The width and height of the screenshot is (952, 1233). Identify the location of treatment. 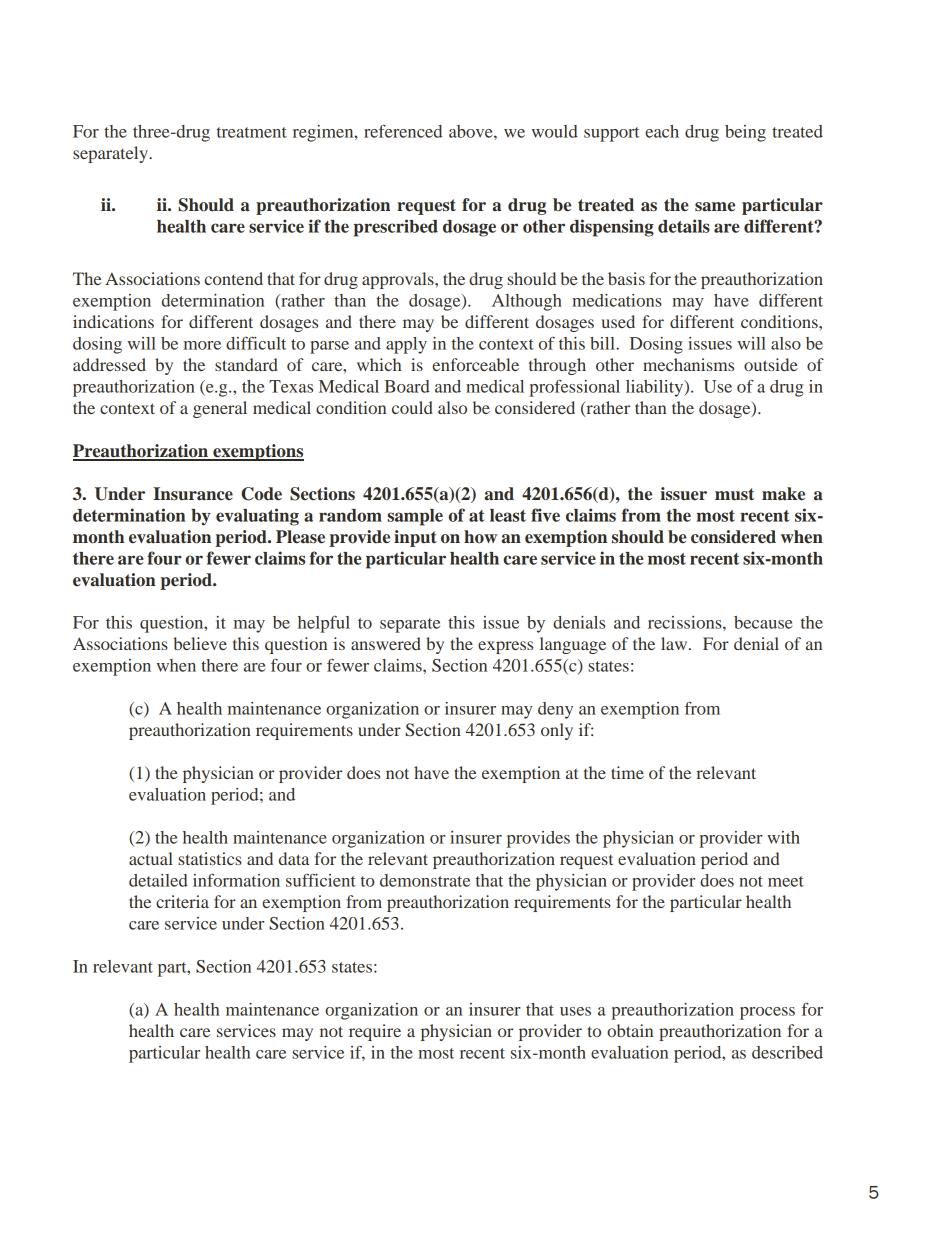
(252, 132).
